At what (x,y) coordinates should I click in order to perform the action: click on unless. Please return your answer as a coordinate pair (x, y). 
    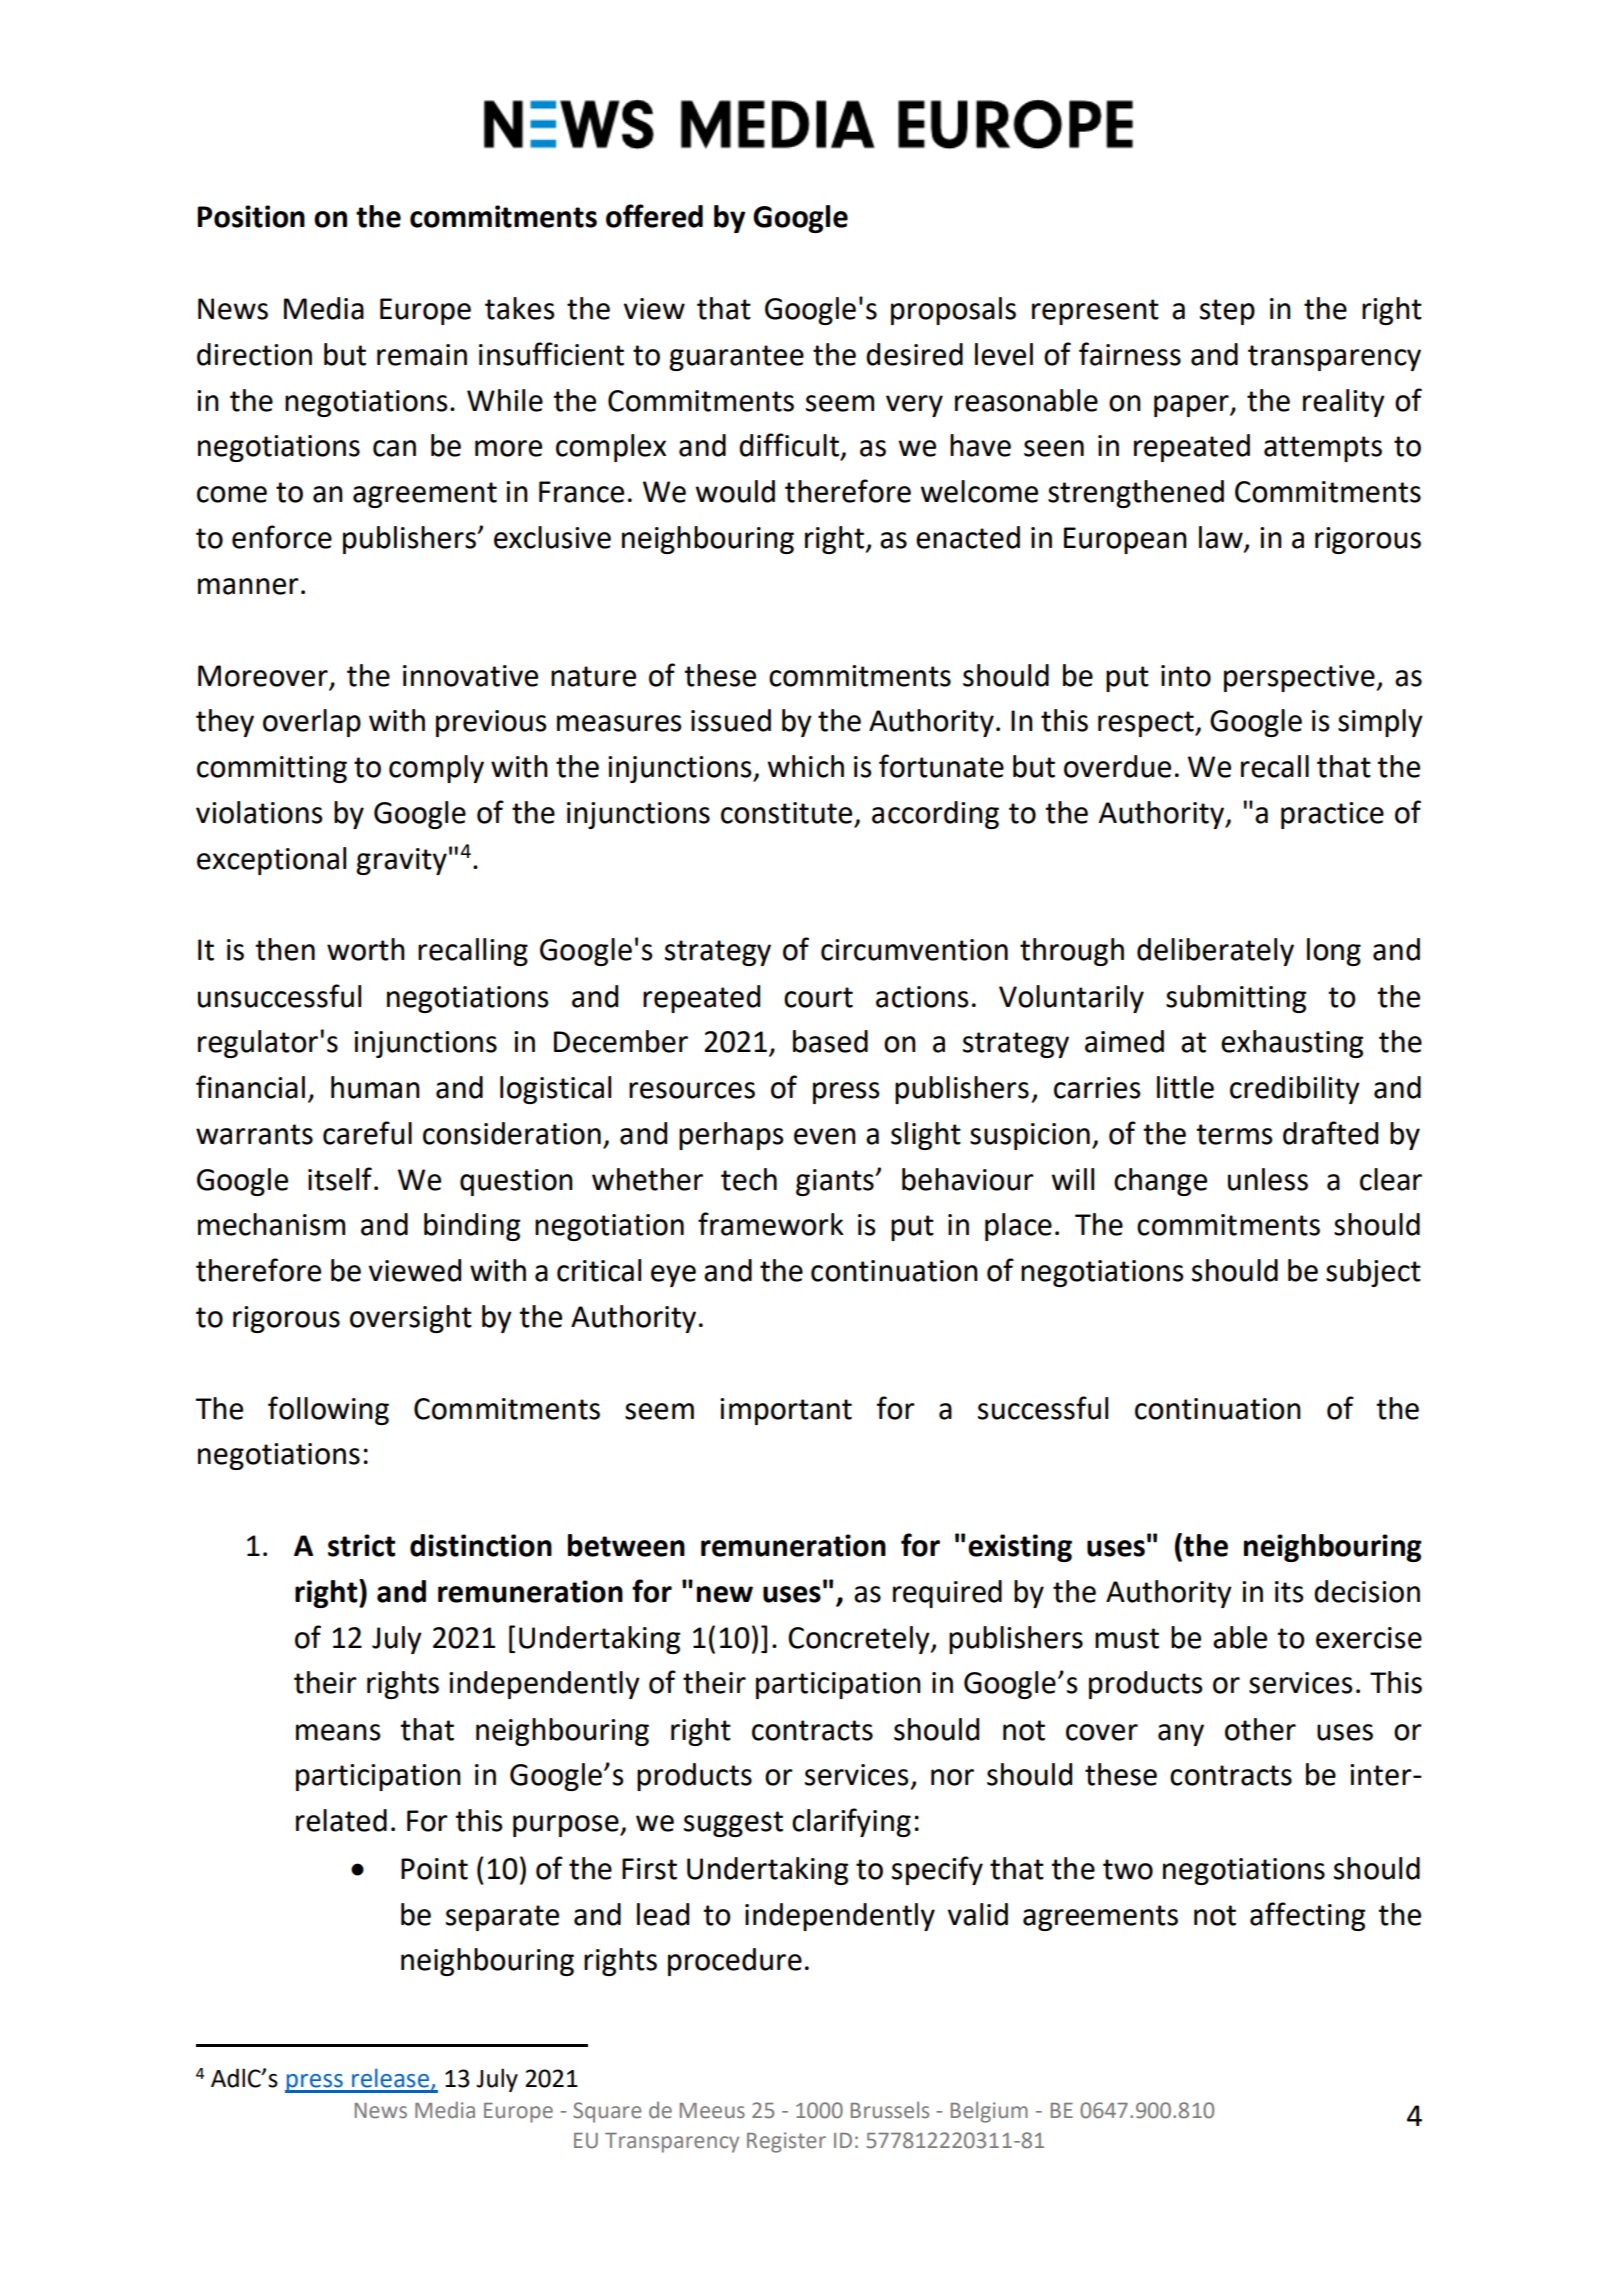
    Looking at the image, I should click on (1268, 1179).
